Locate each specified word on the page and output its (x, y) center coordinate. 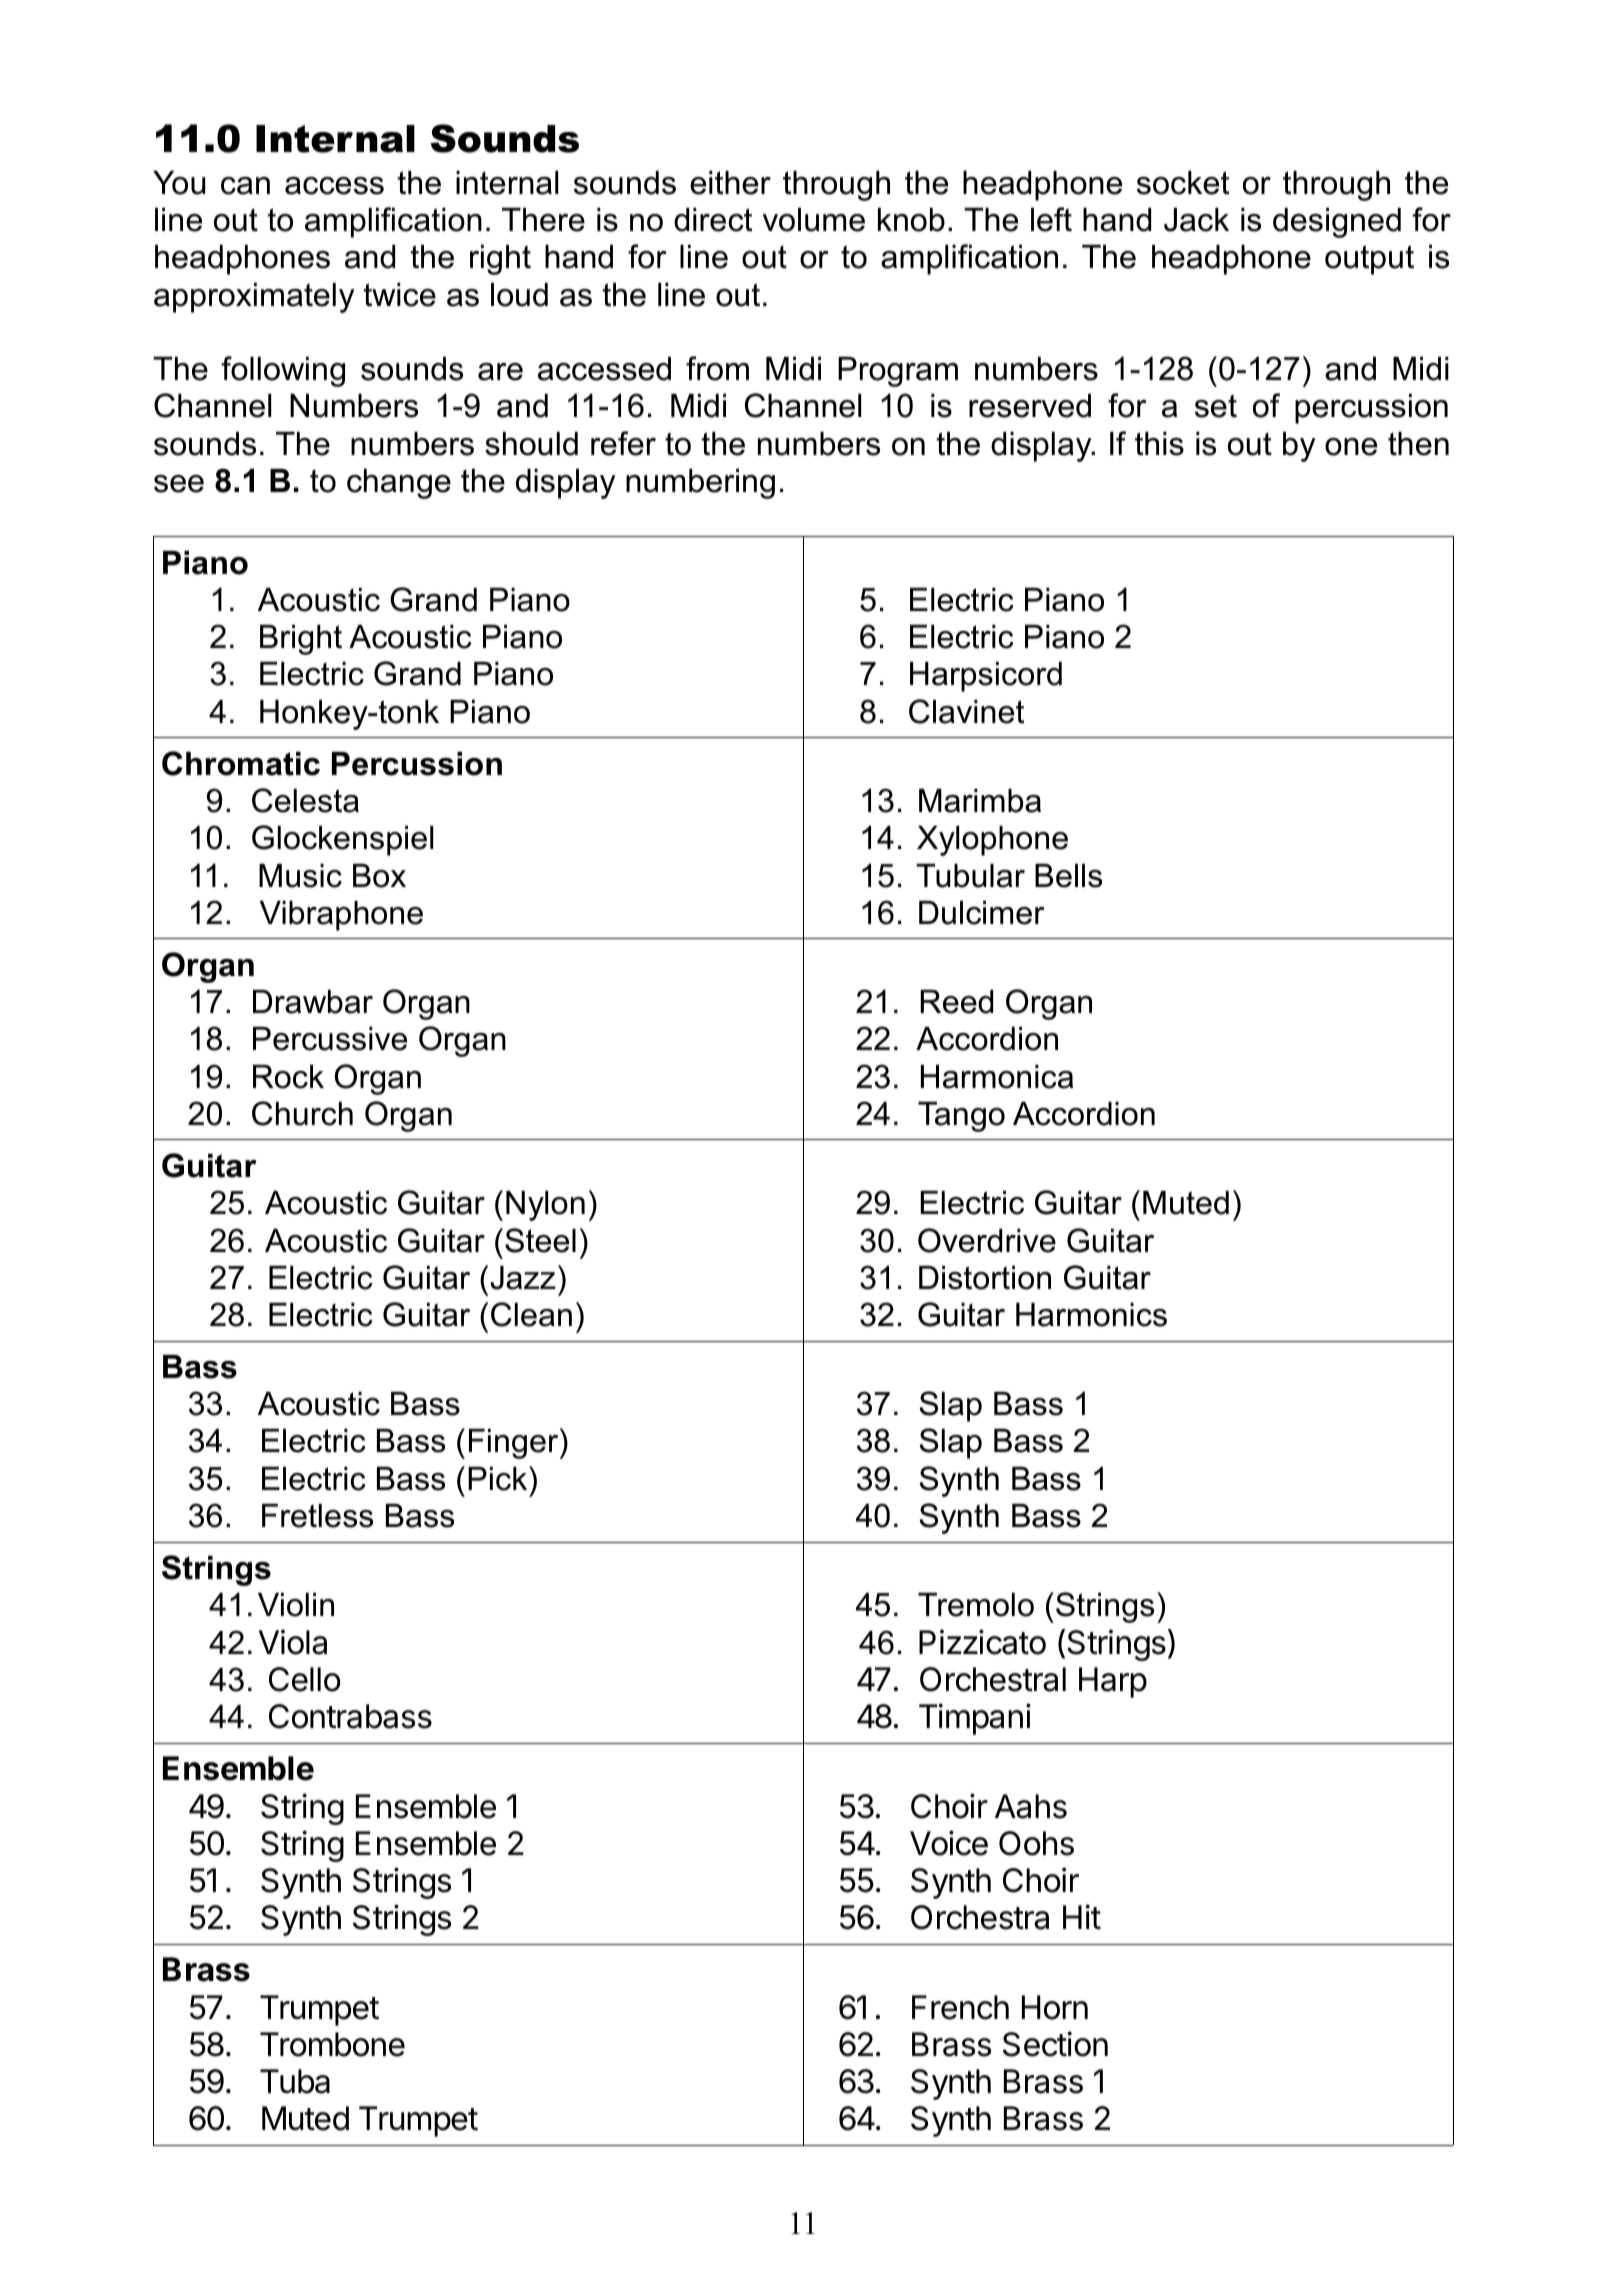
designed (1337, 223)
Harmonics (1091, 1315)
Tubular (970, 876)
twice (400, 295)
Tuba (295, 2081)
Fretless (317, 1516)
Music (300, 876)
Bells (1068, 876)
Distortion (985, 1278)
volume (814, 220)
